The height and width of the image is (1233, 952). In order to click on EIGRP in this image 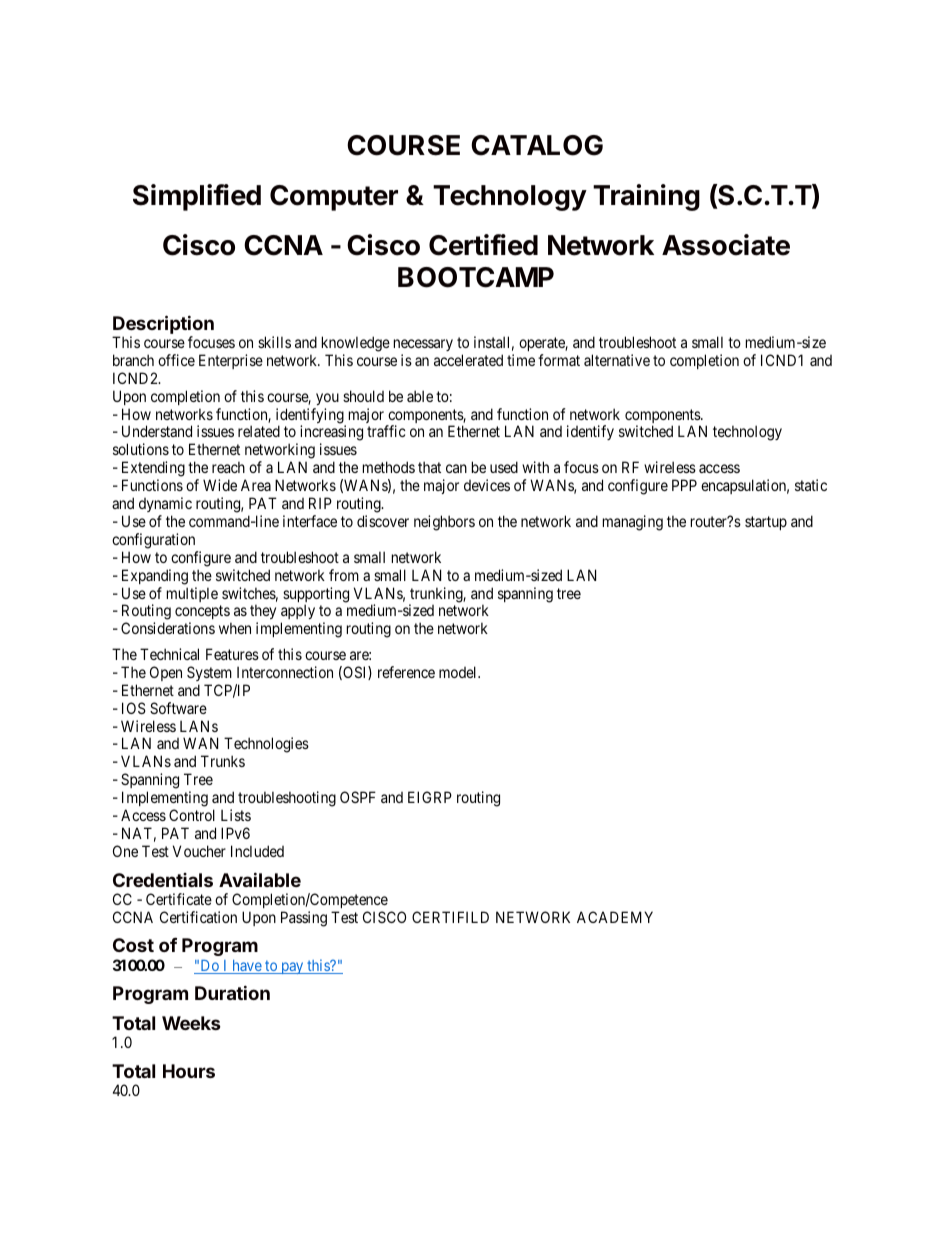, I will do `click(430, 797)`.
